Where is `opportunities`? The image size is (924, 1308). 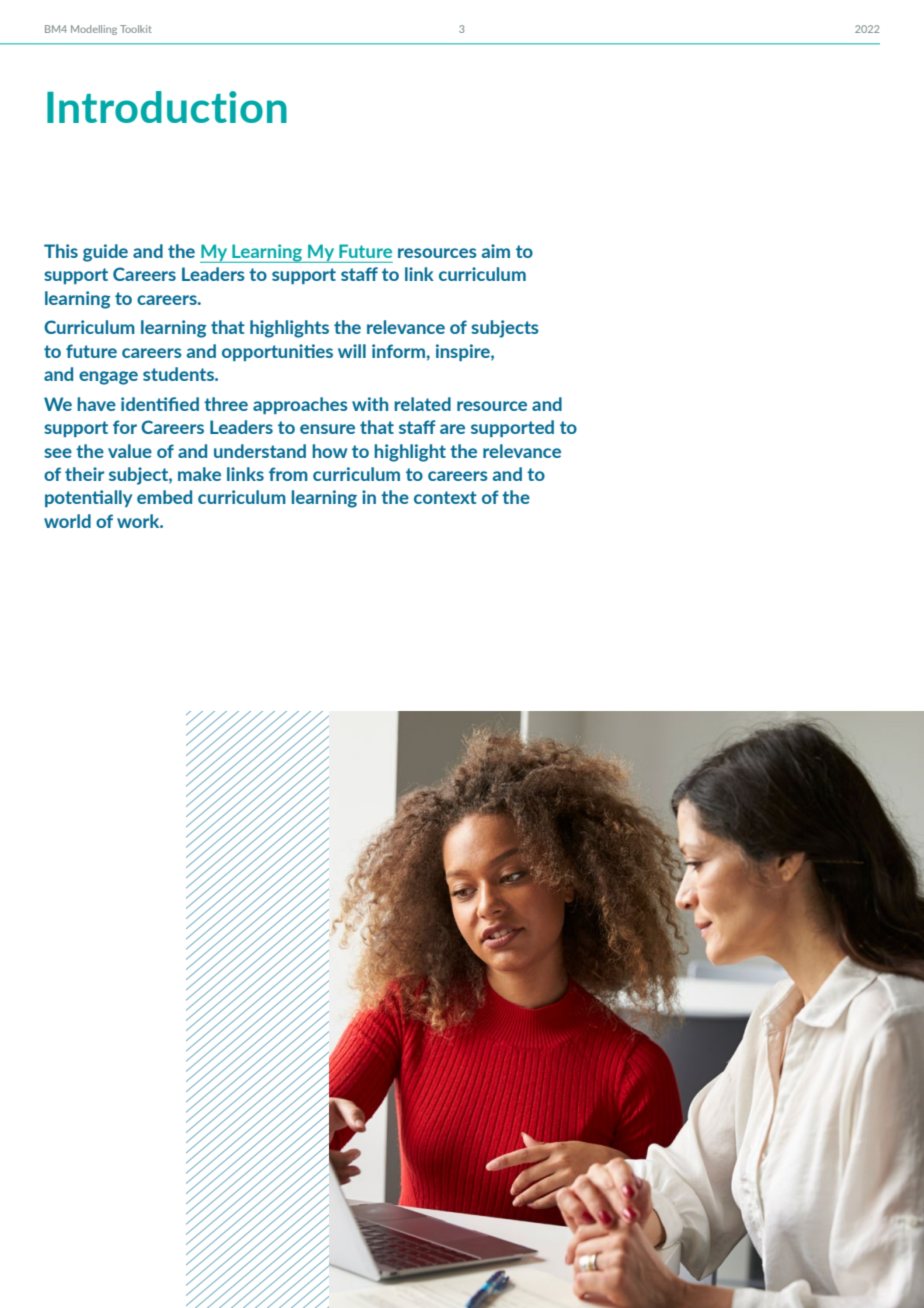
opportunities is located at coordinates (277, 352).
